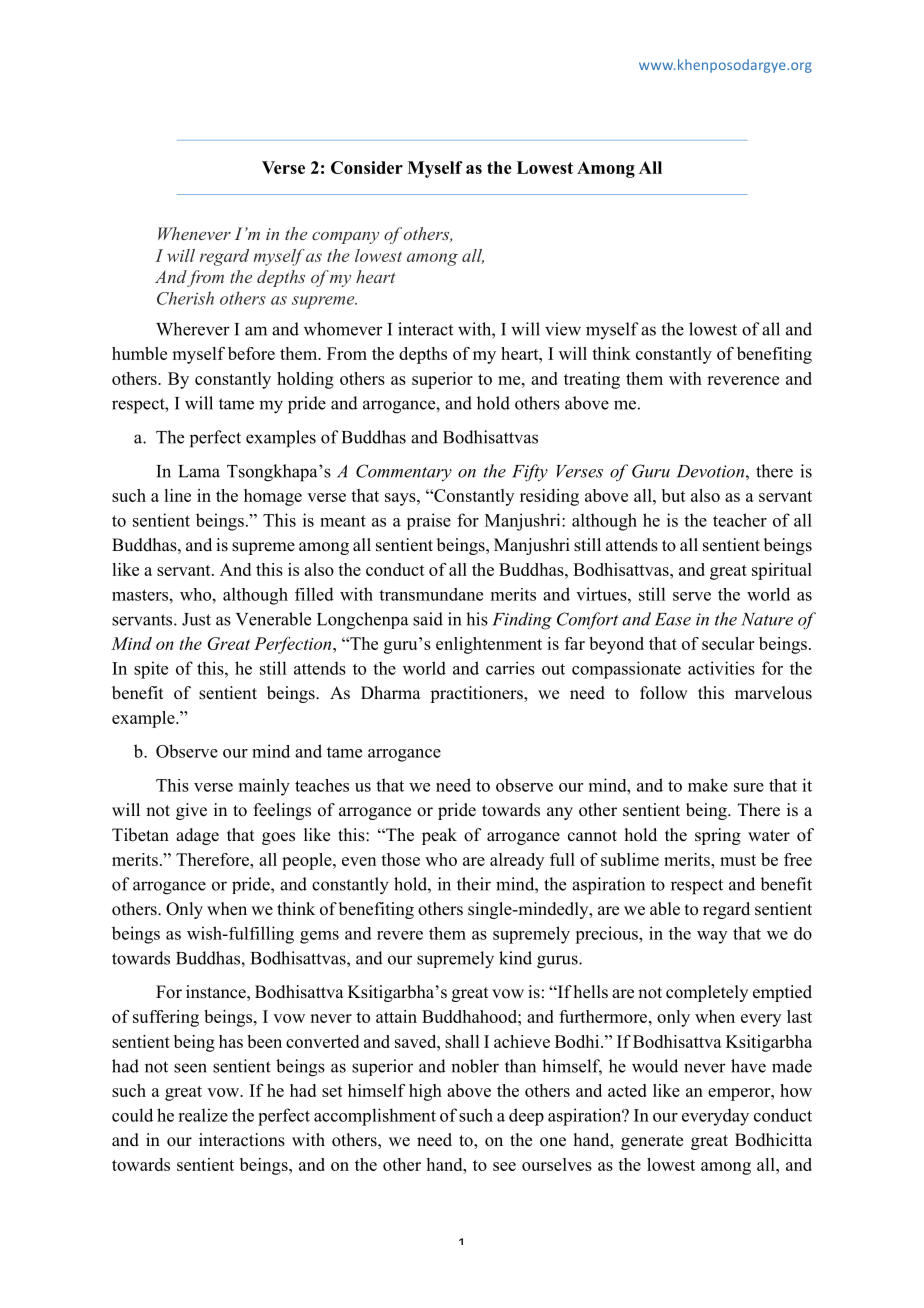  I want to click on view, so click(563, 329).
